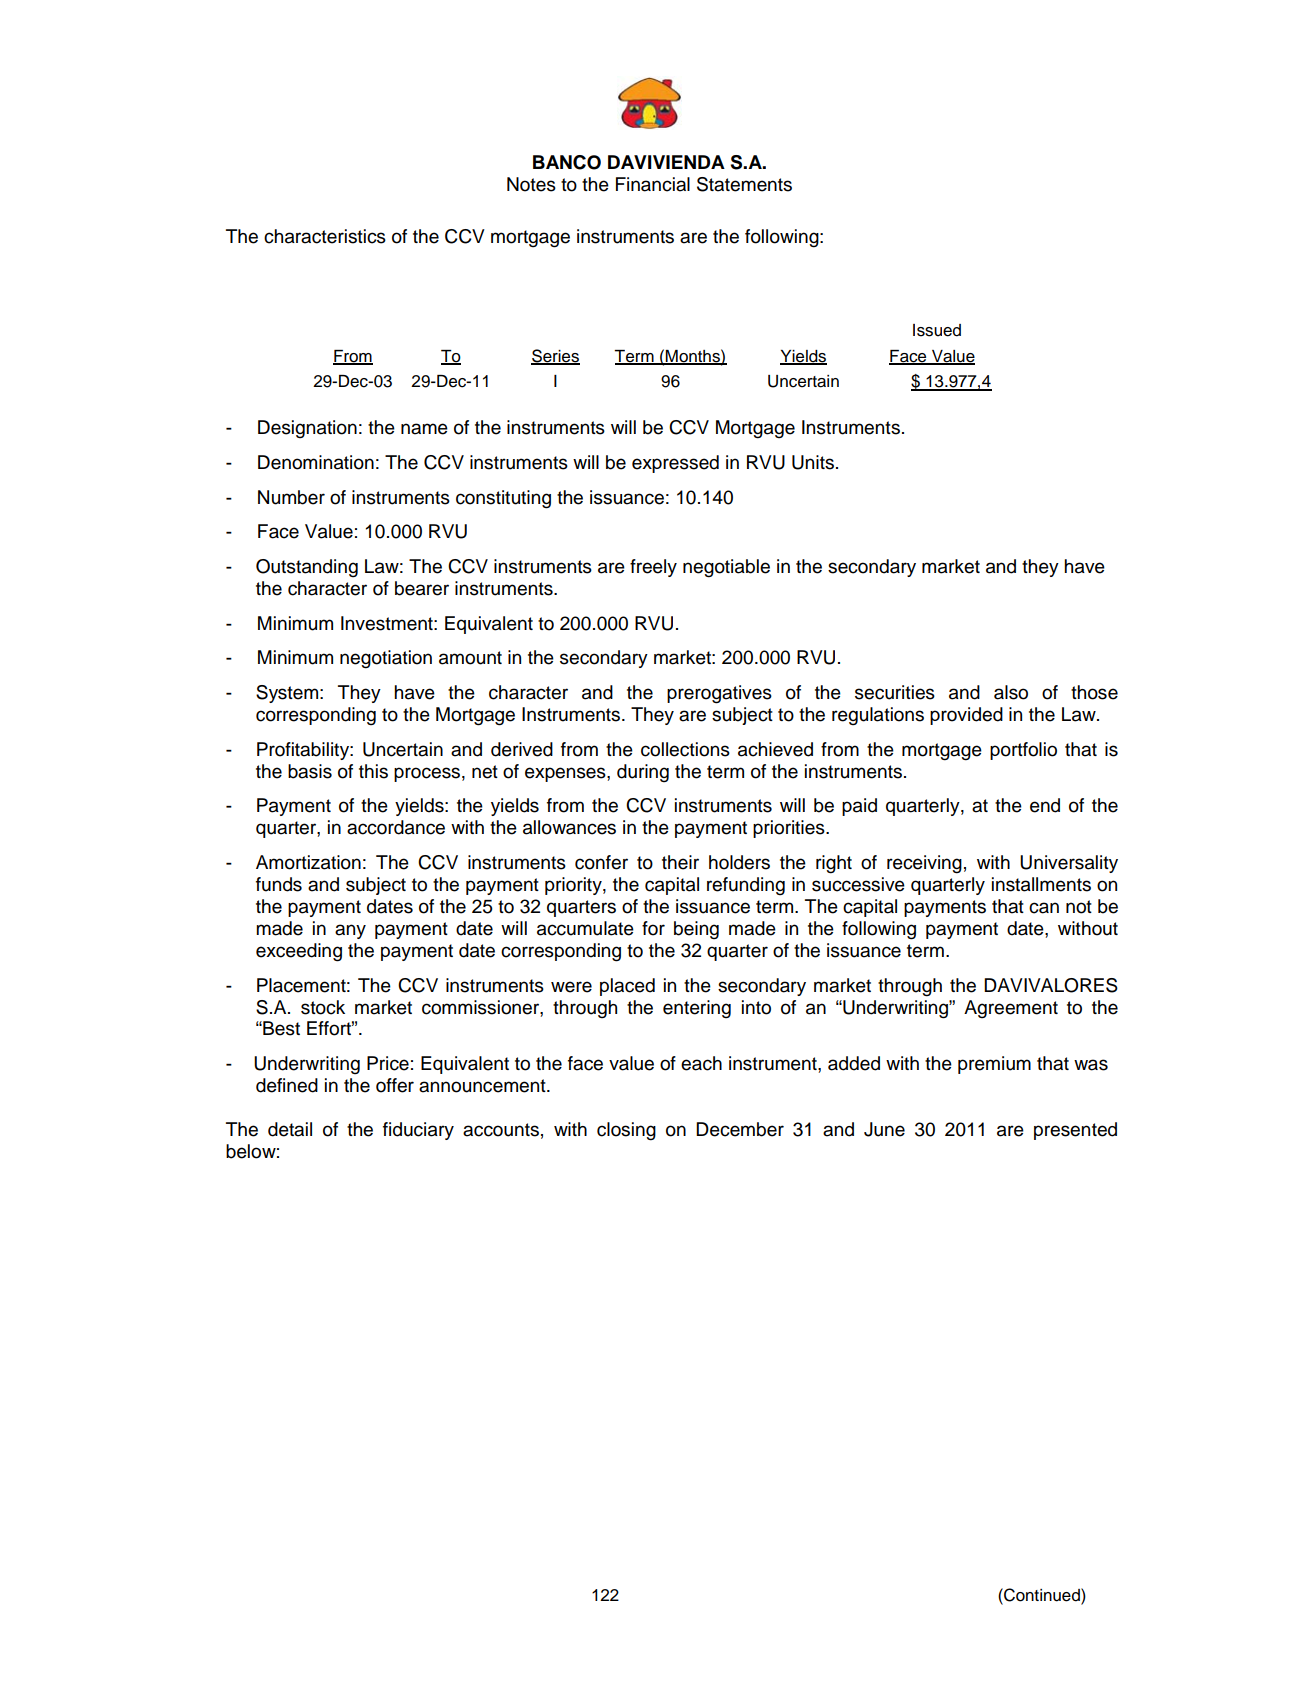 The width and height of the screenshot is (1299, 1681). I want to click on Denomination, so click(316, 462).
